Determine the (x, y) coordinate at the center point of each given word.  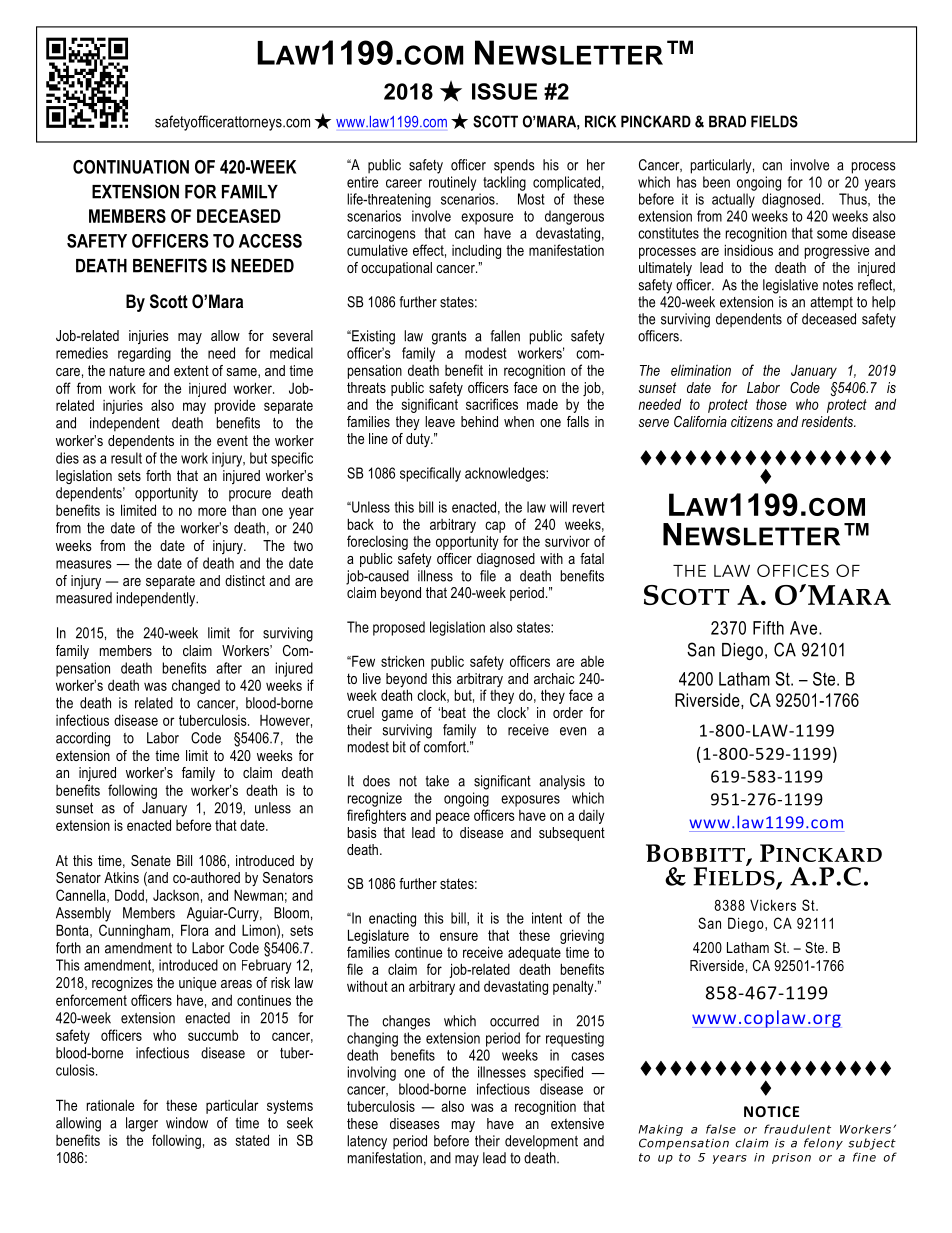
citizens (752, 421)
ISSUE (504, 91)
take (437, 781)
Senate (151, 860)
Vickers (773, 905)
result (126, 458)
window (187, 1123)
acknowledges (506, 474)
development (541, 1142)
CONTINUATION (131, 167)
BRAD (727, 121)
